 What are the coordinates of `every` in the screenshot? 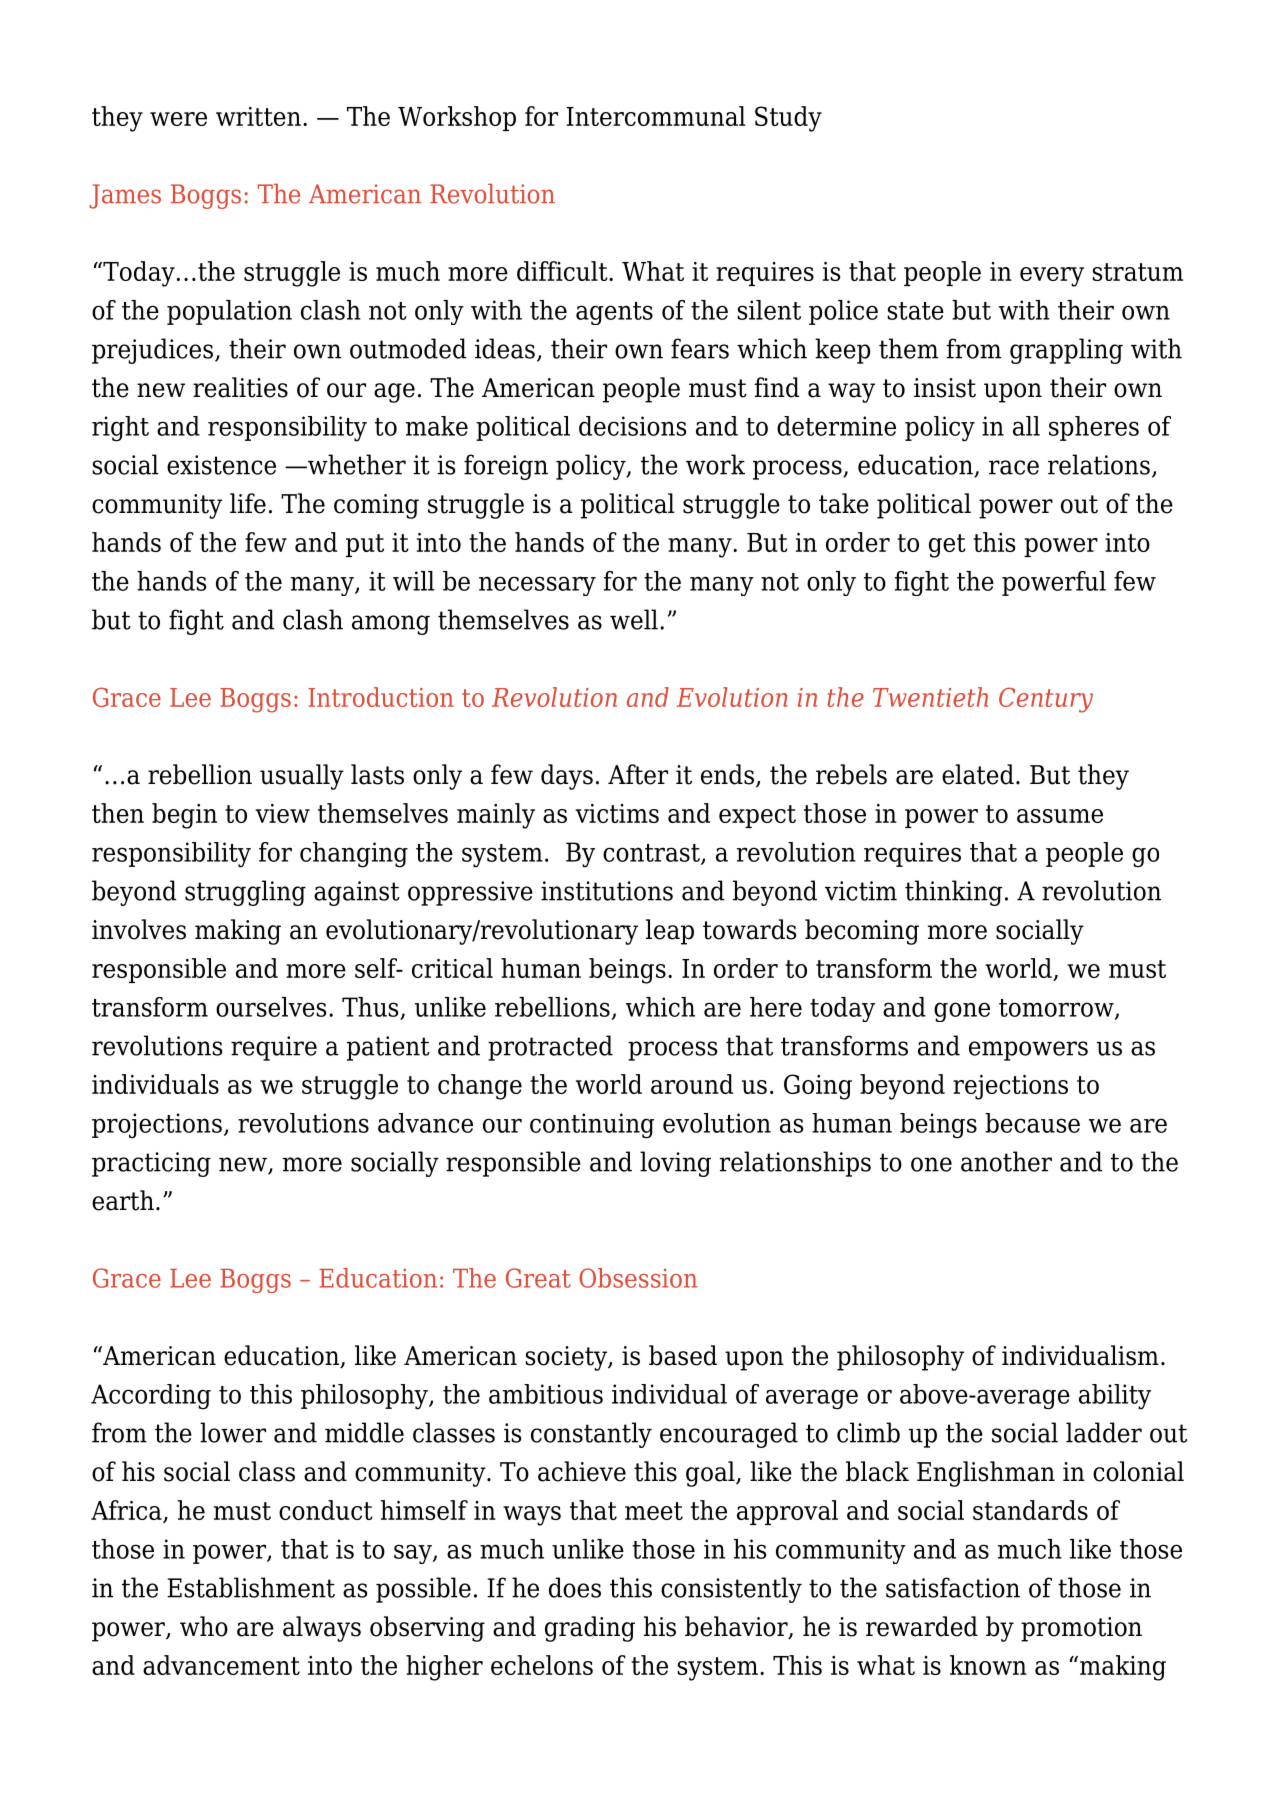 It's located at (1052, 277).
